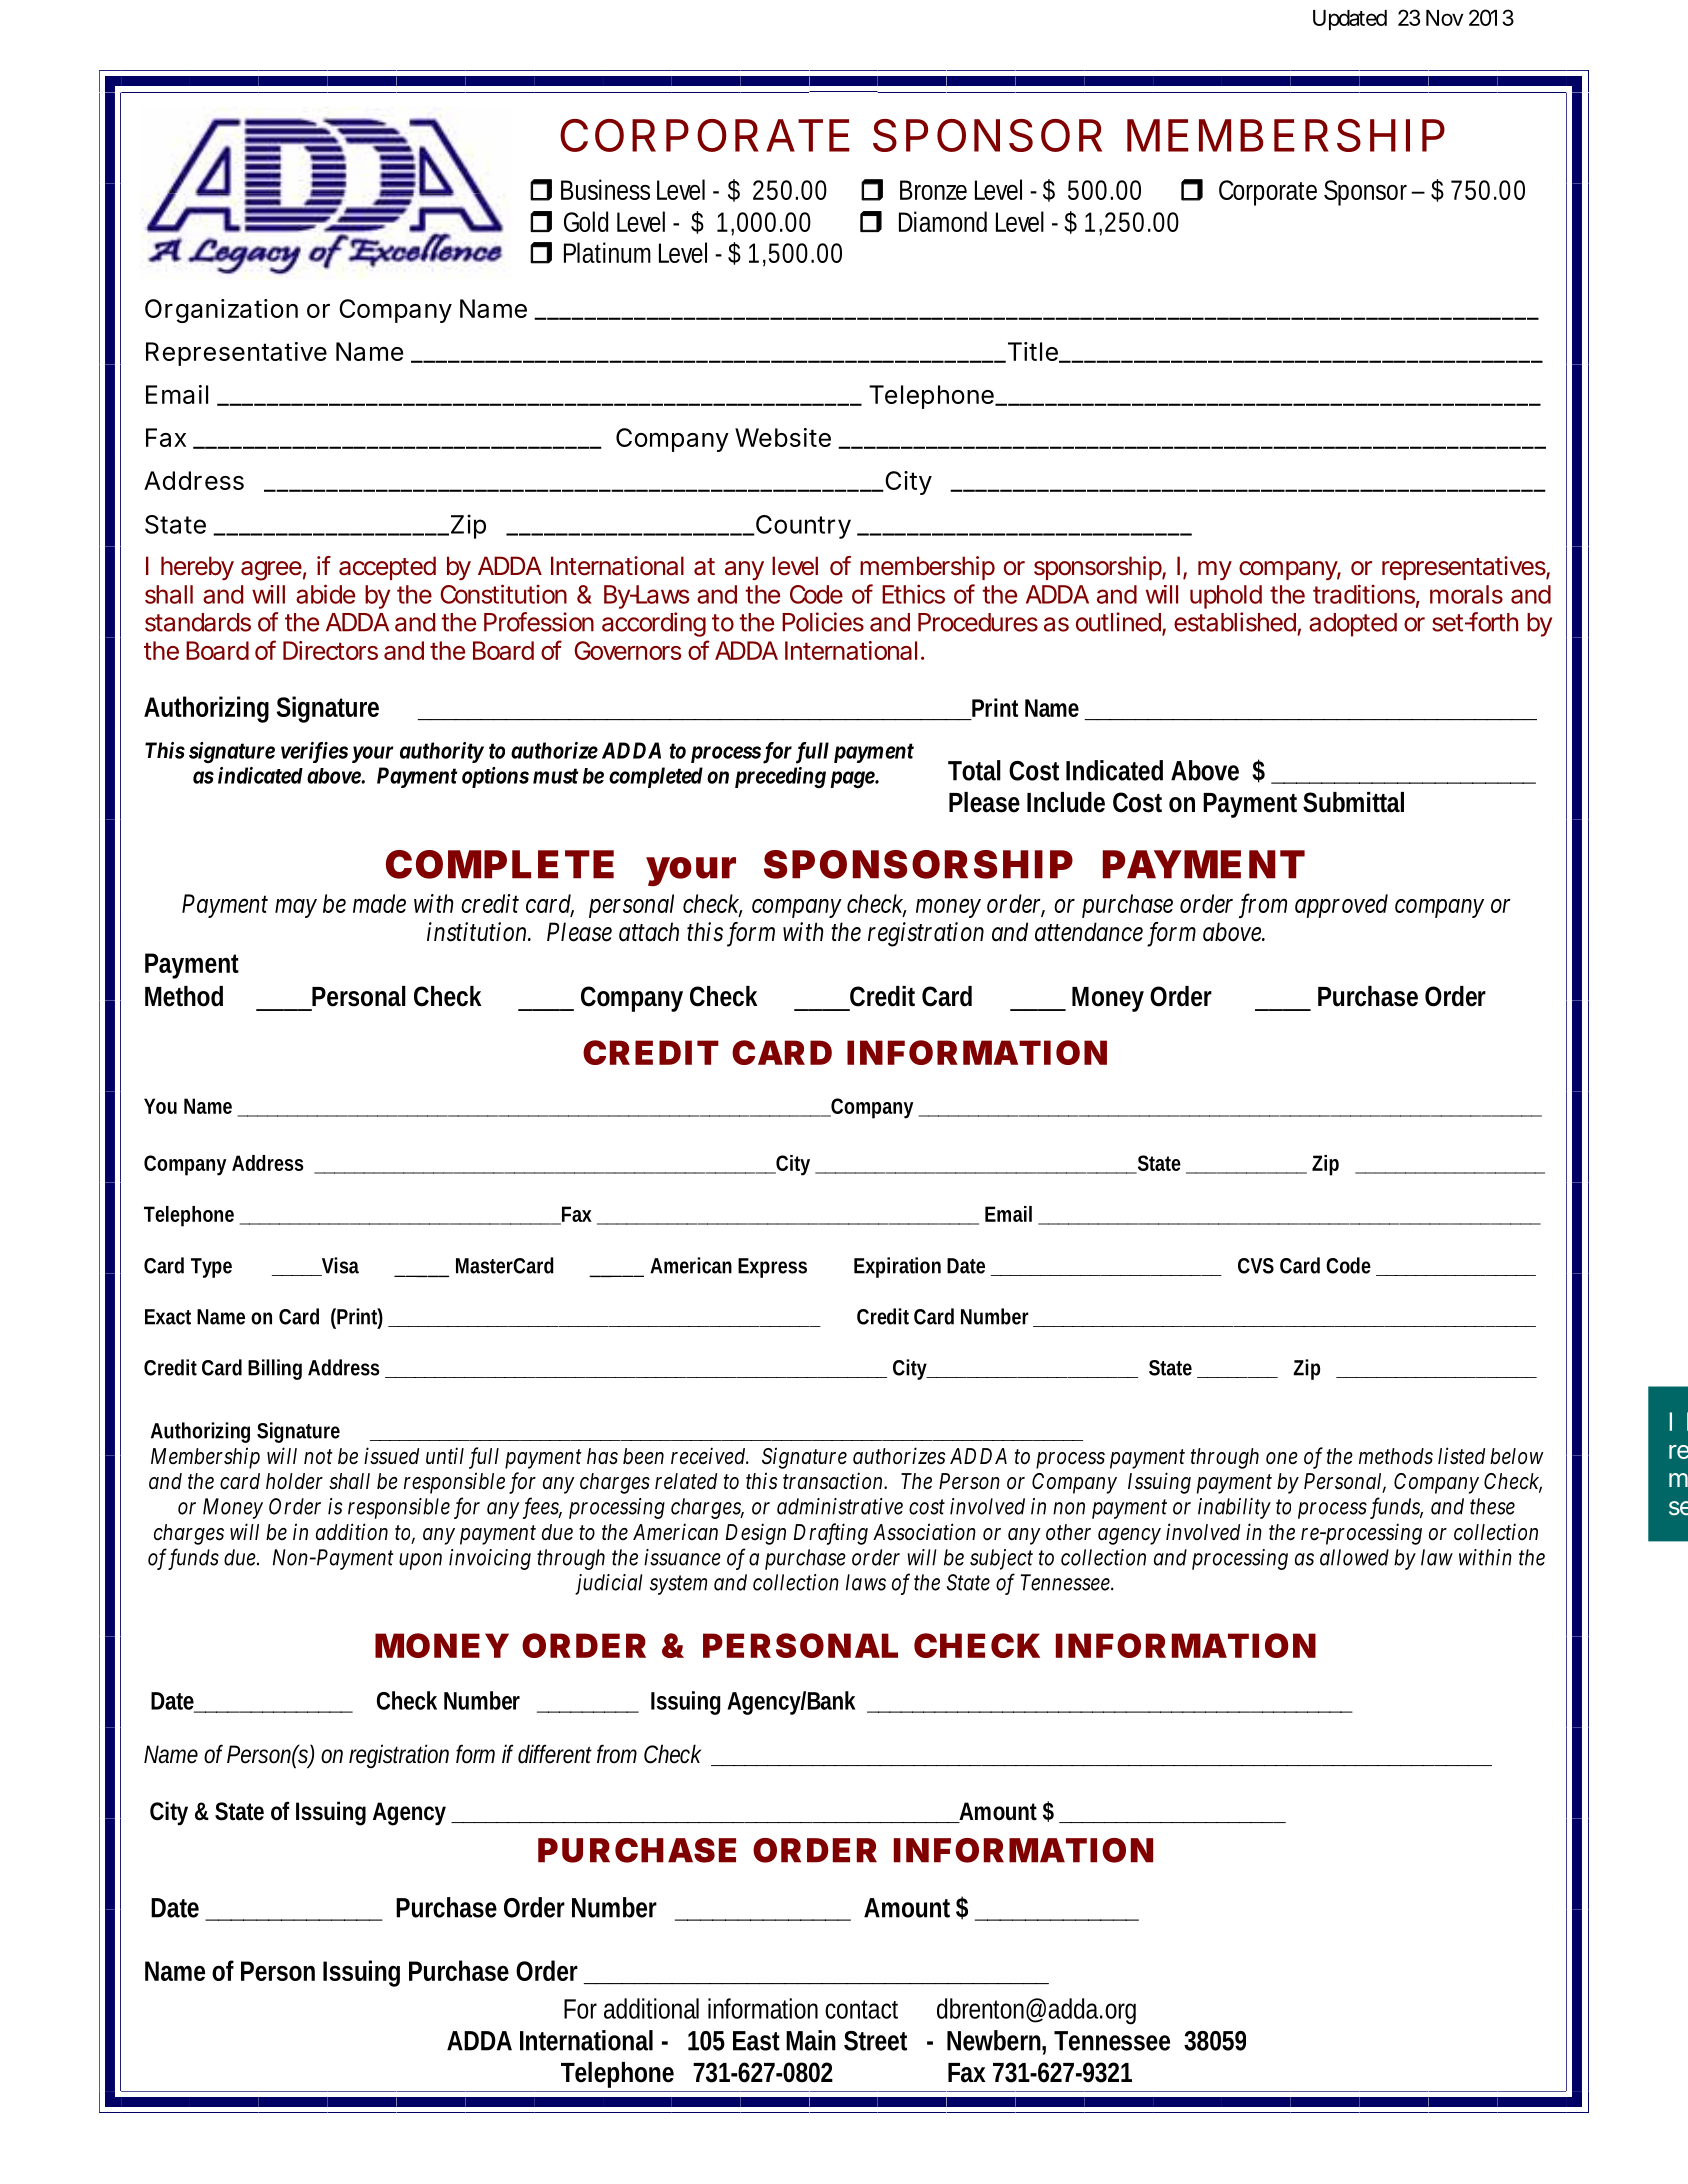  What do you see at coordinates (296, 908) in the document?
I see `may` at bounding box center [296, 908].
